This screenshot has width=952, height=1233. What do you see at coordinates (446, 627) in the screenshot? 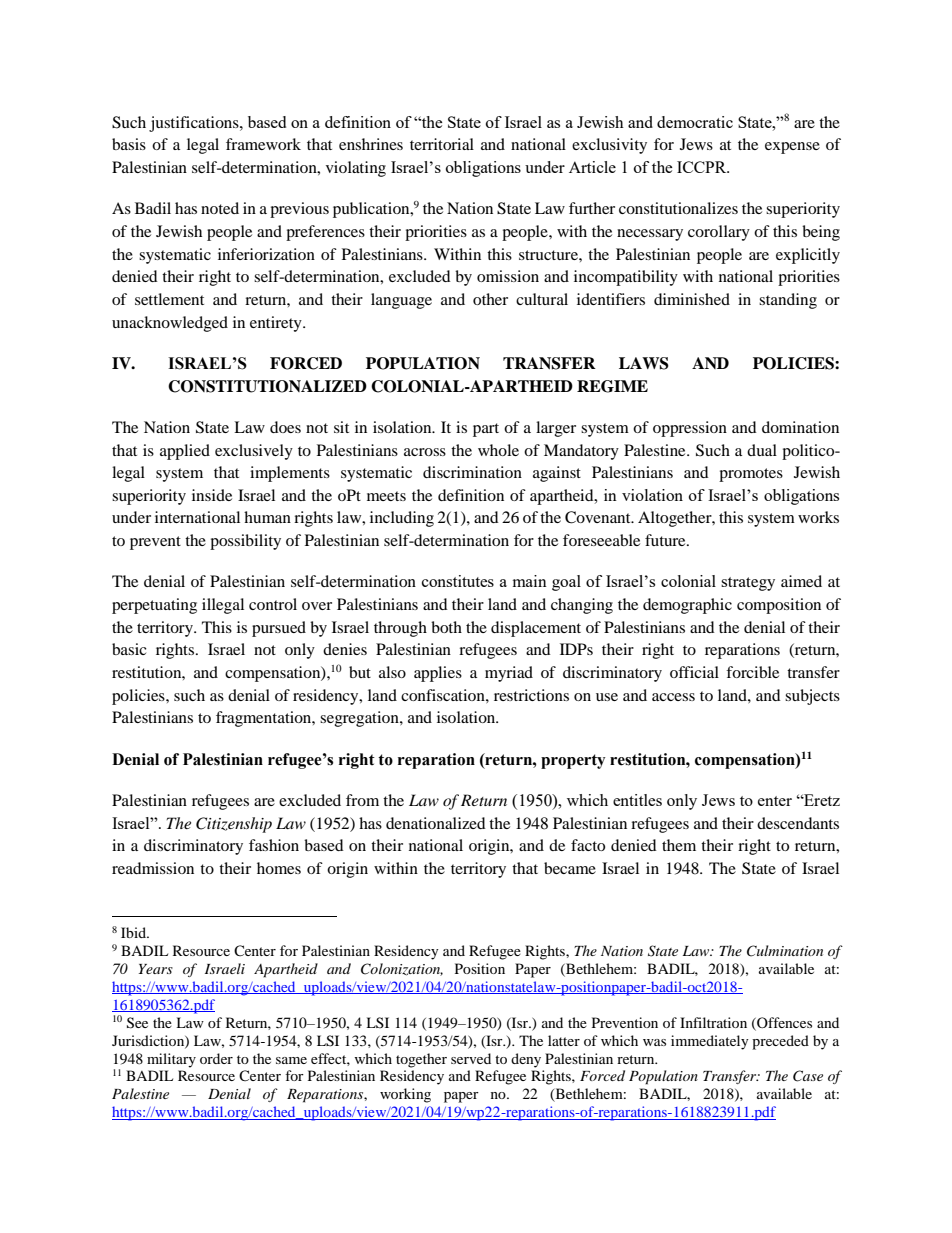
I see `both` at bounding box center [446, 627].
